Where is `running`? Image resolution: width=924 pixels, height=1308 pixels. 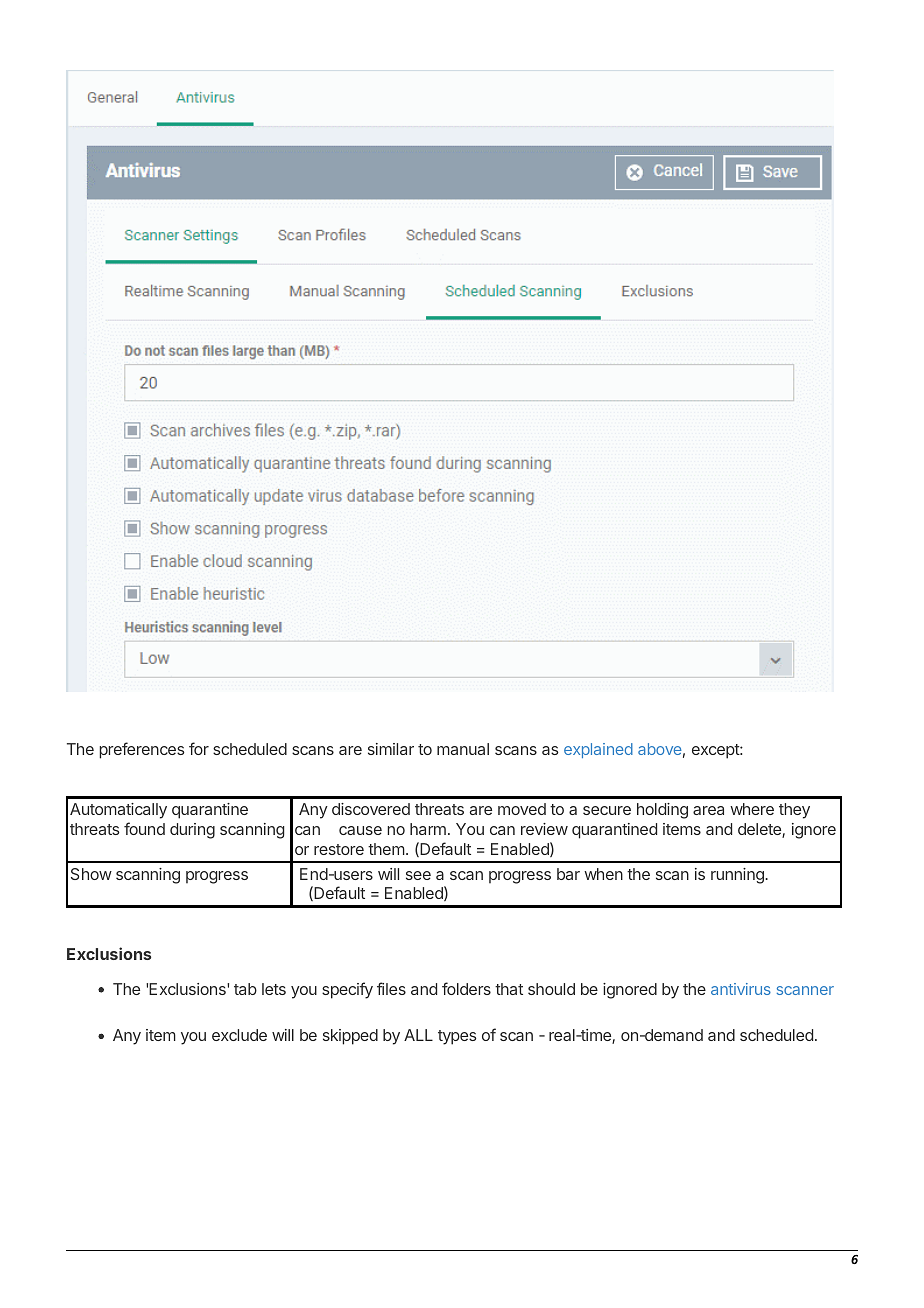 running is located at coordinates (738, 876).
